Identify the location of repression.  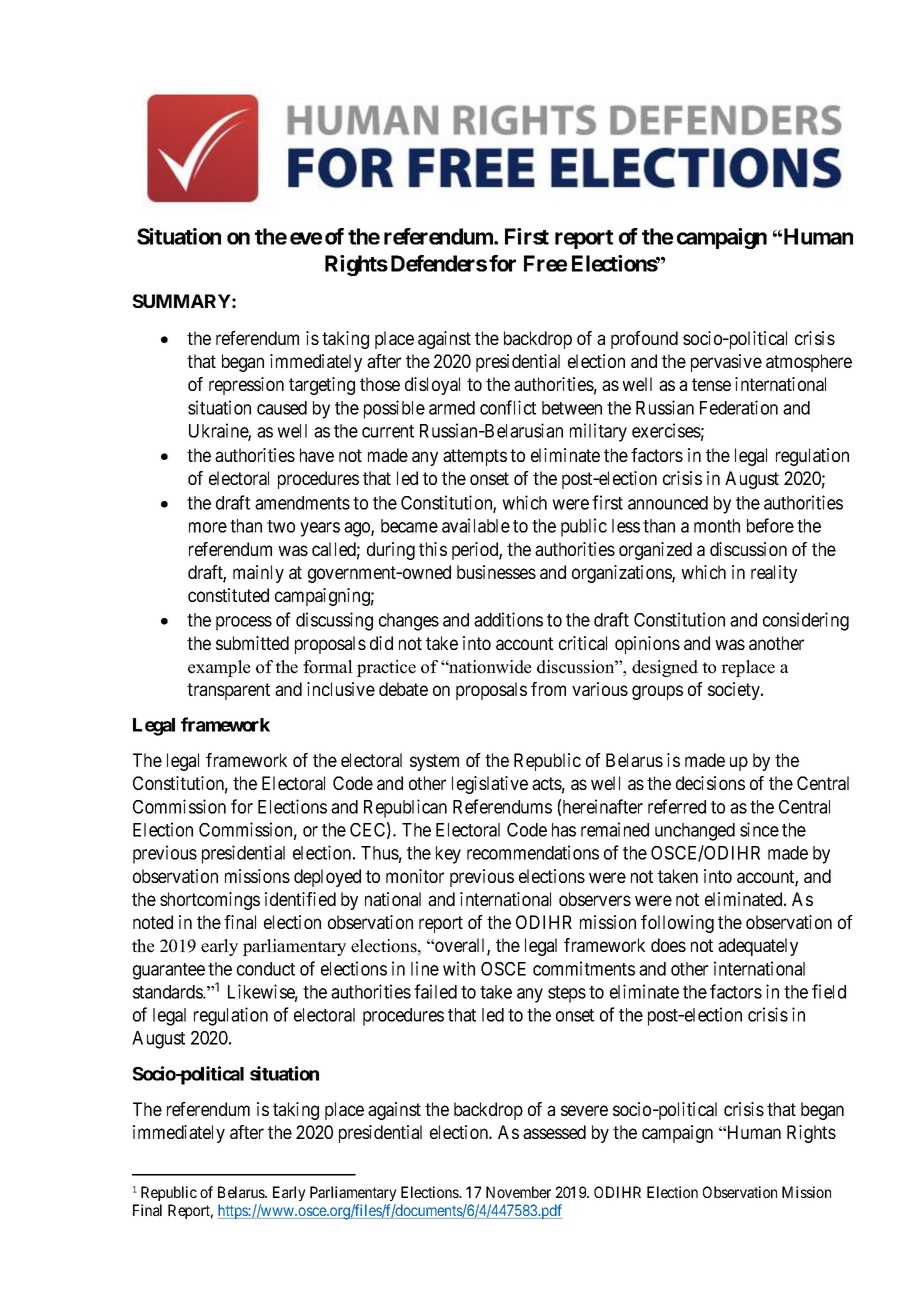
(246, 386).
